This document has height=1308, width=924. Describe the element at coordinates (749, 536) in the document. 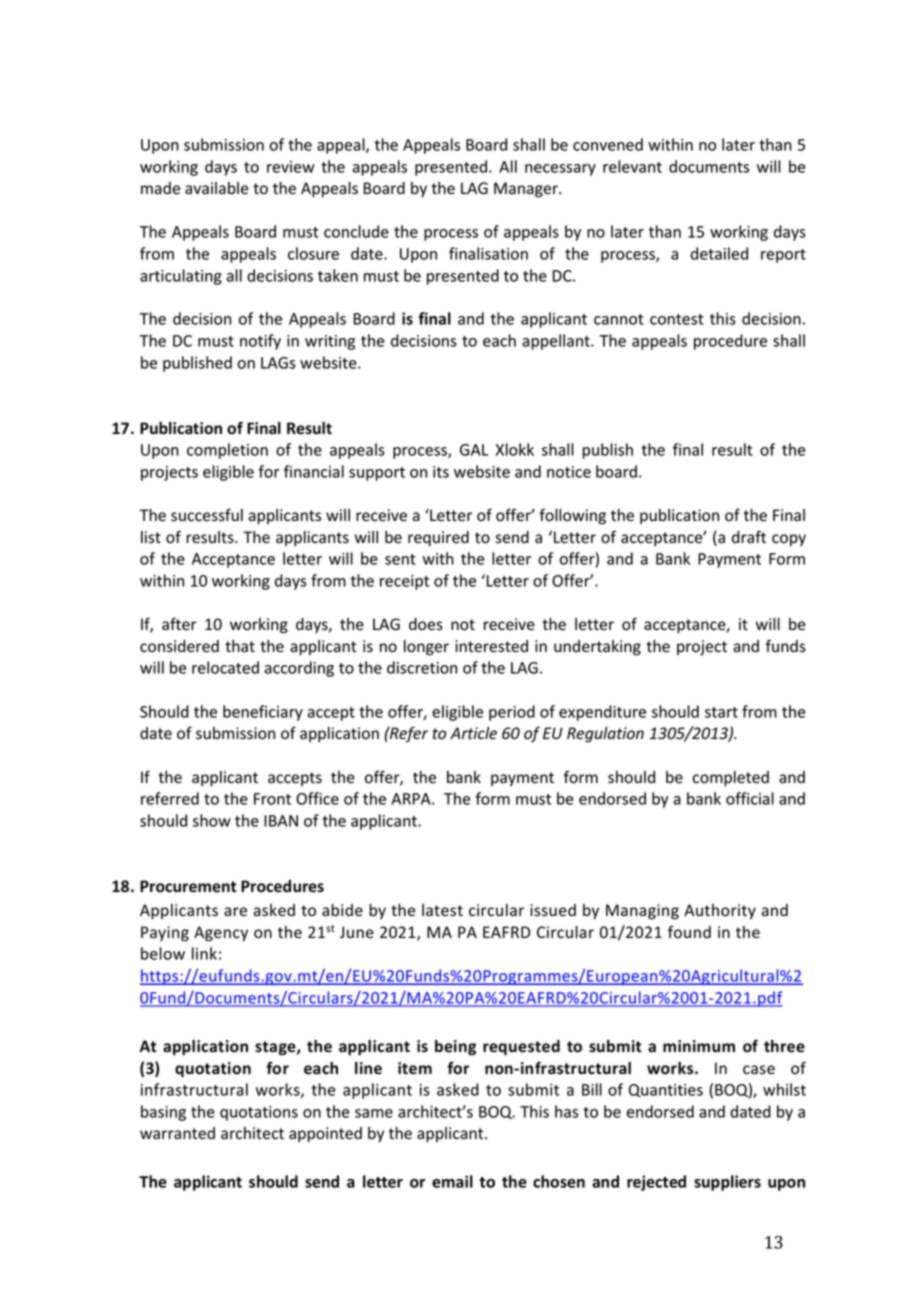

I see `draft` at that location.
